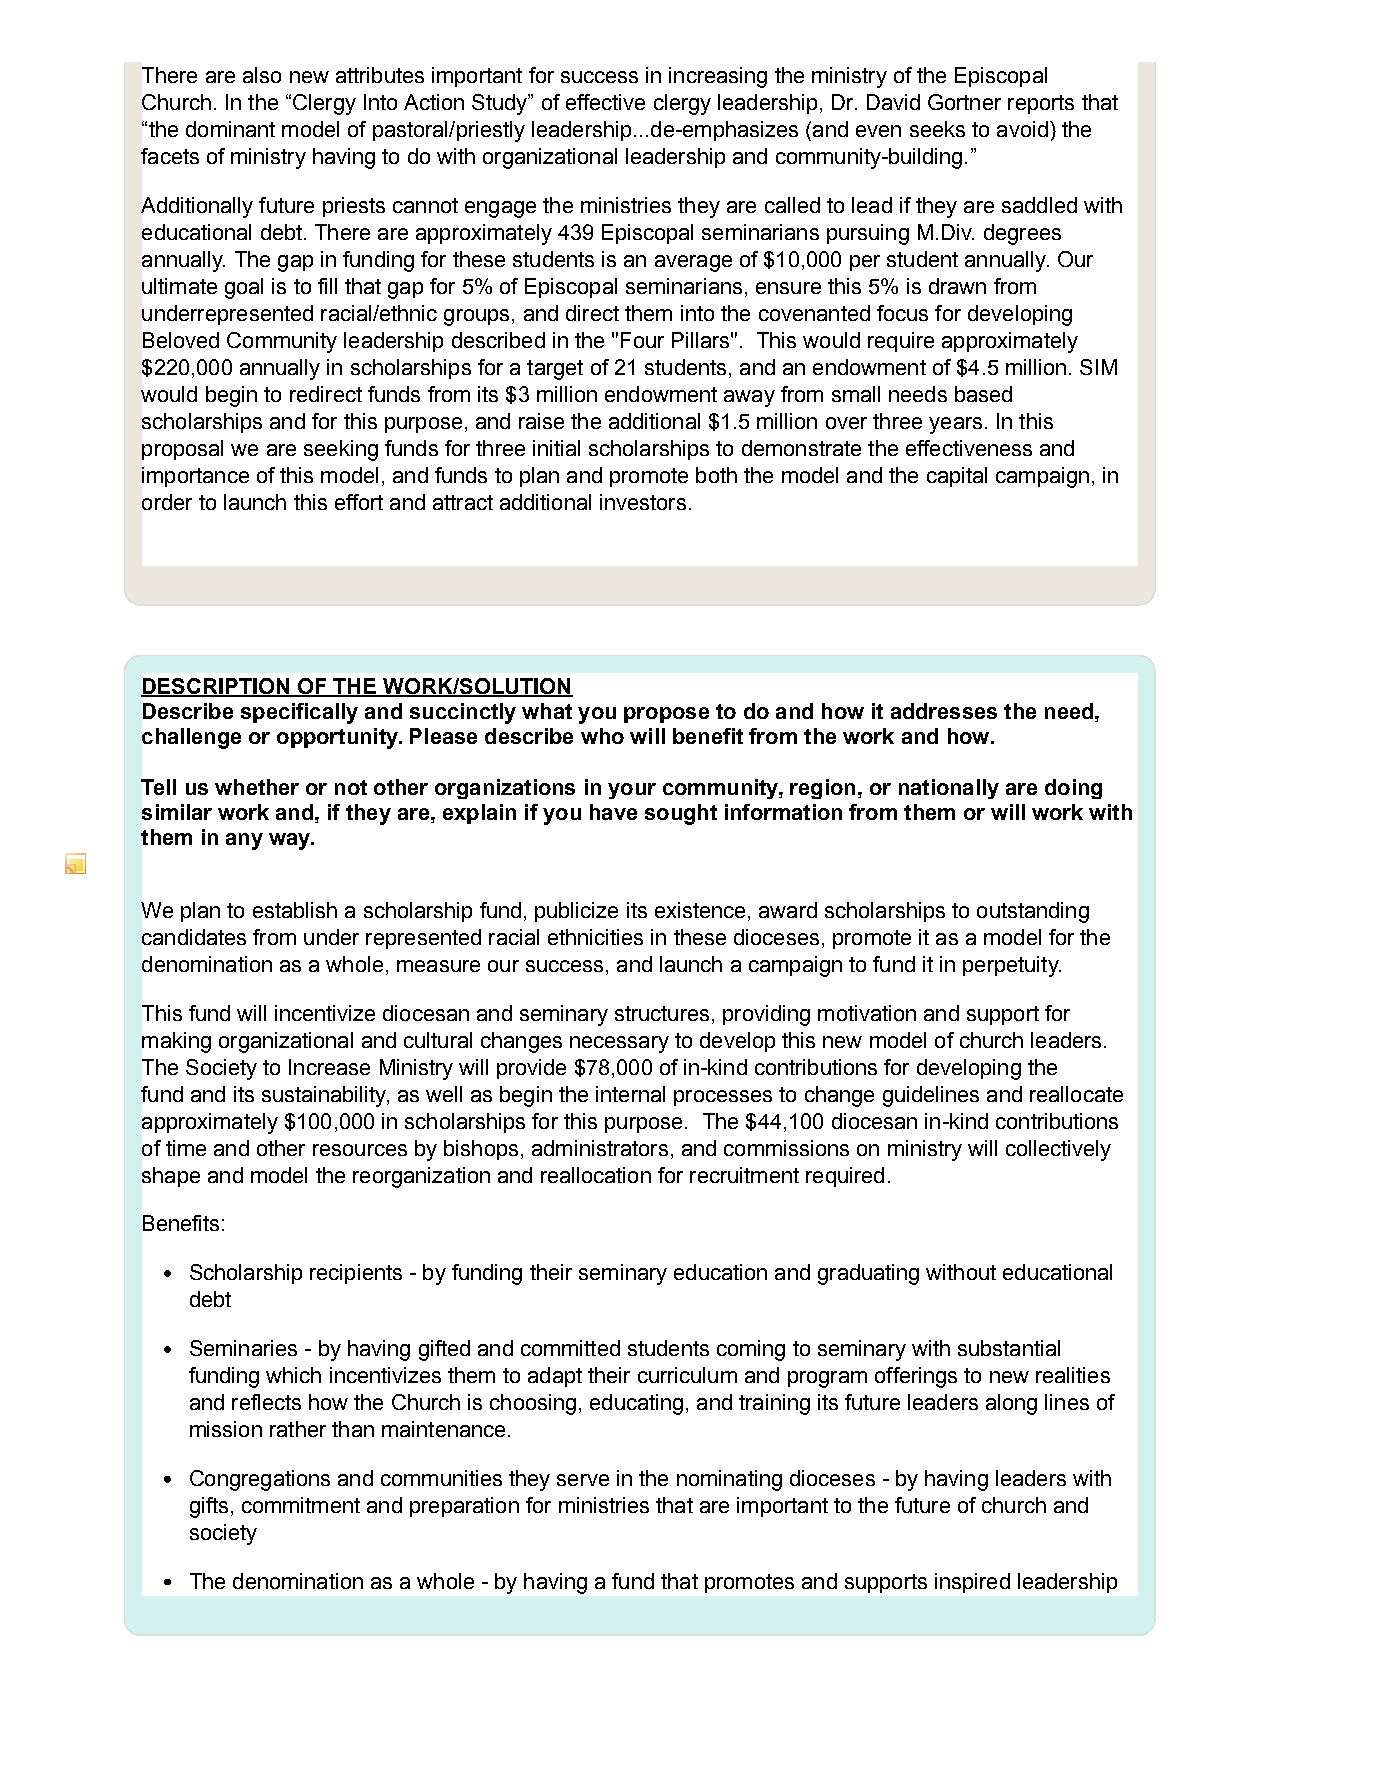  Describe the element at coordinates (957, 477) in the image. I see `capital` at that location.
